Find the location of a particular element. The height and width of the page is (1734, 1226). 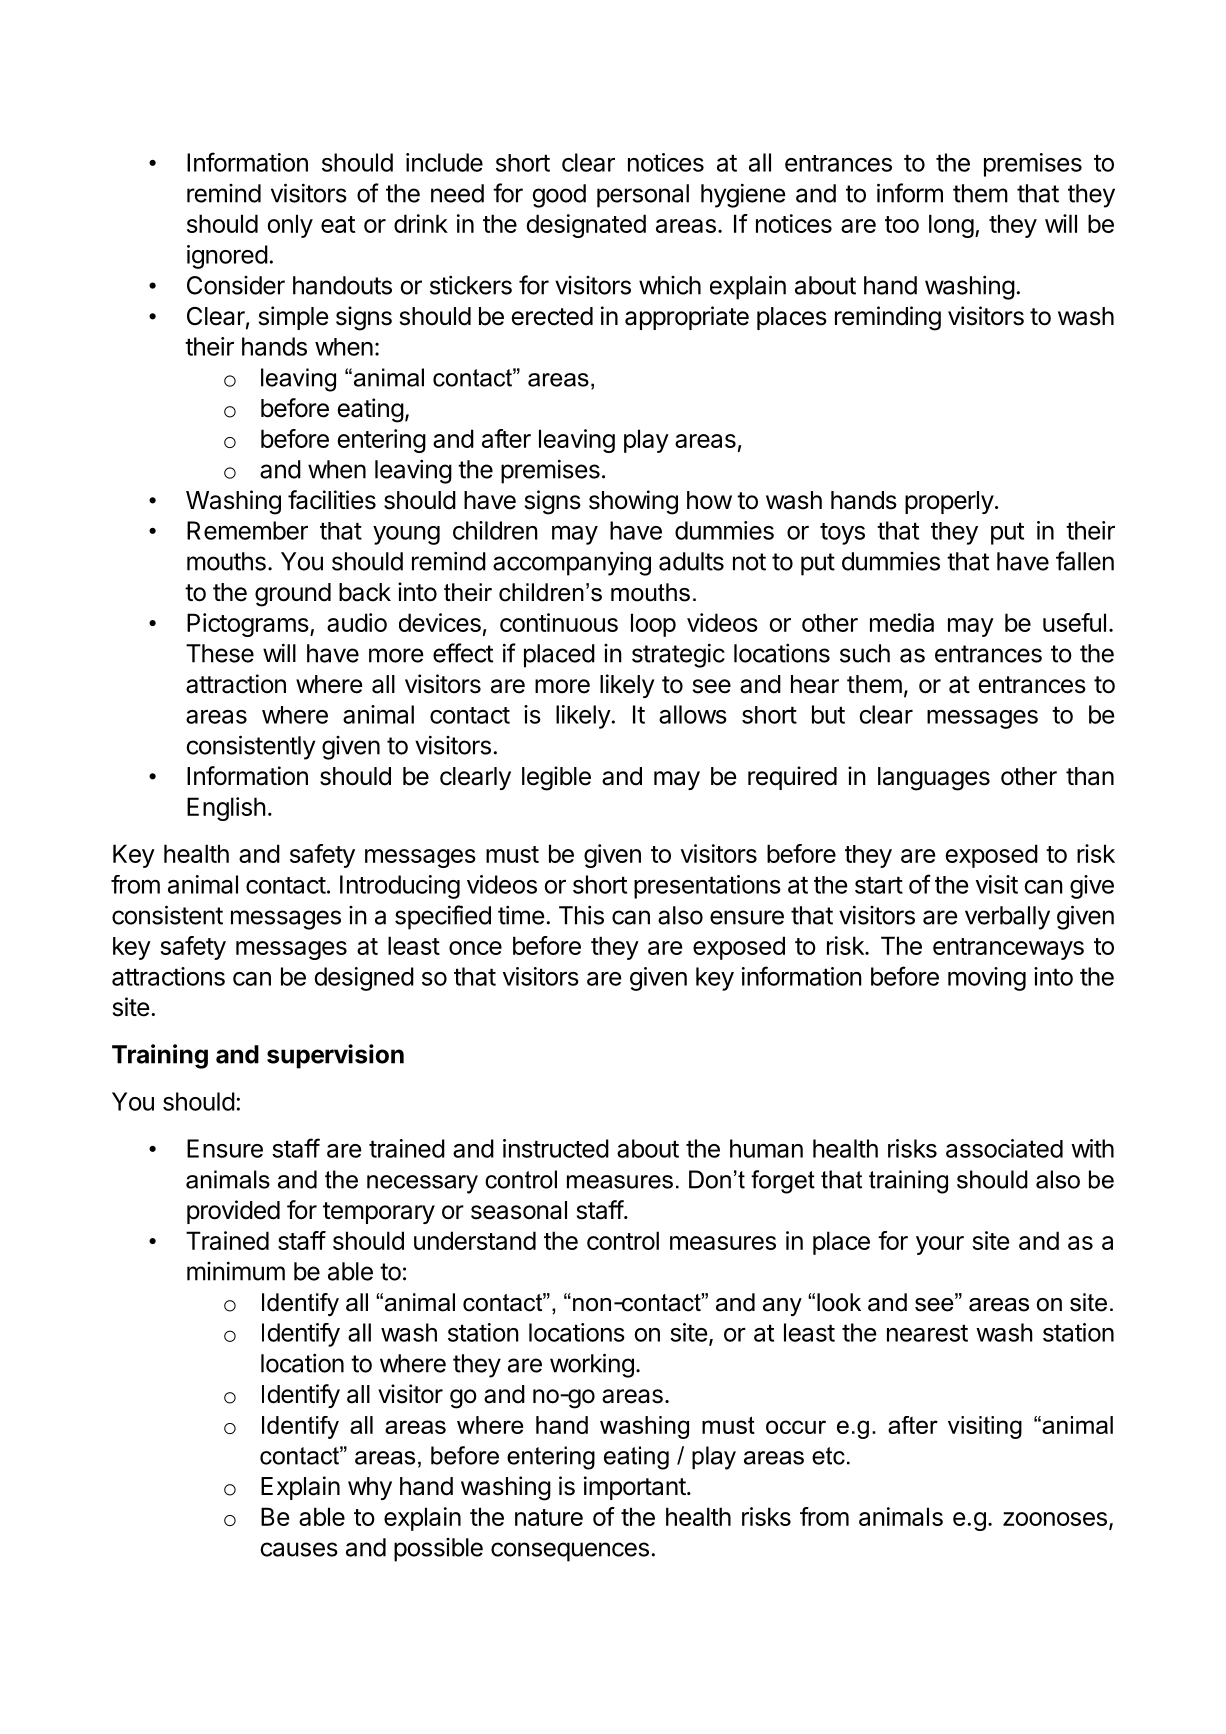

why is located at coordinates (370, 1488).
